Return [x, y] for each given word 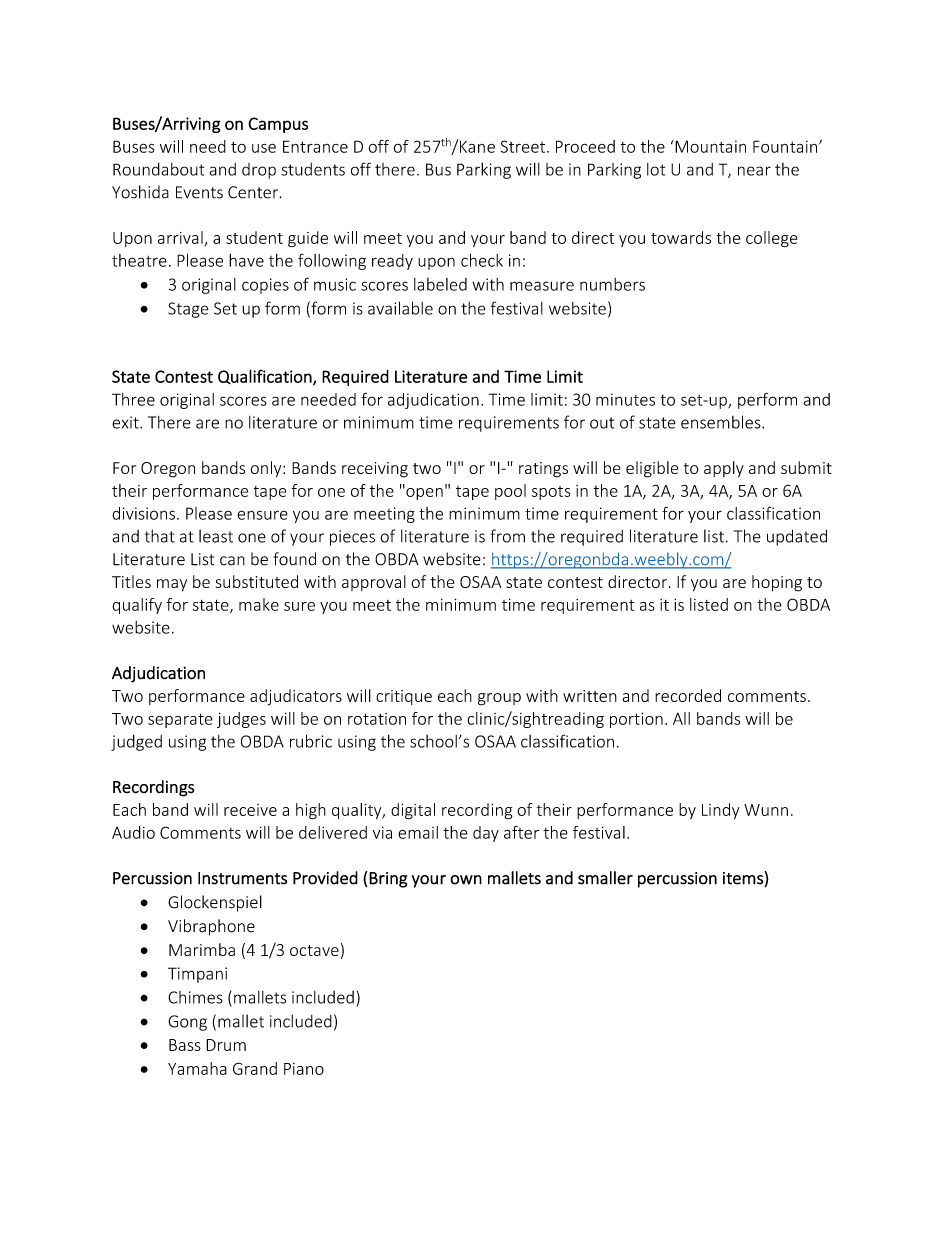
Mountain [709, 146]
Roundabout [158, 169]
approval [374, 583]
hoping [777, 583]
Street [524, 146]
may [172, 585]
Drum [226, 1045]
